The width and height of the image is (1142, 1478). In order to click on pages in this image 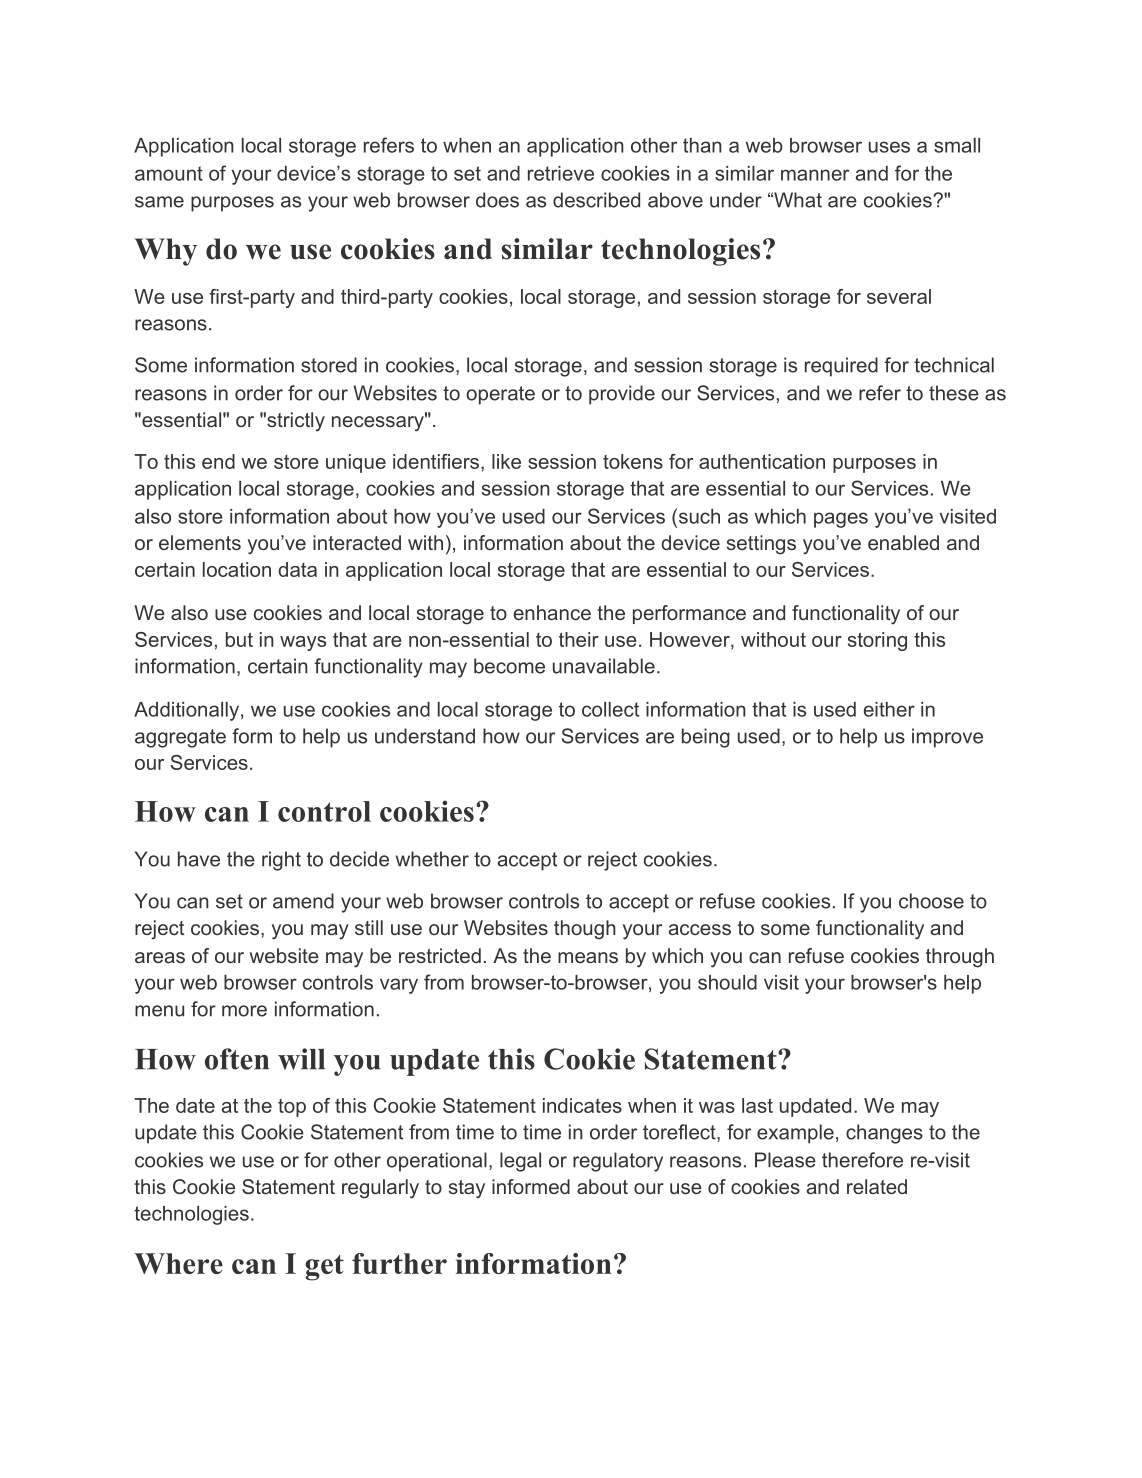, I will do `click(841, 520)`.
